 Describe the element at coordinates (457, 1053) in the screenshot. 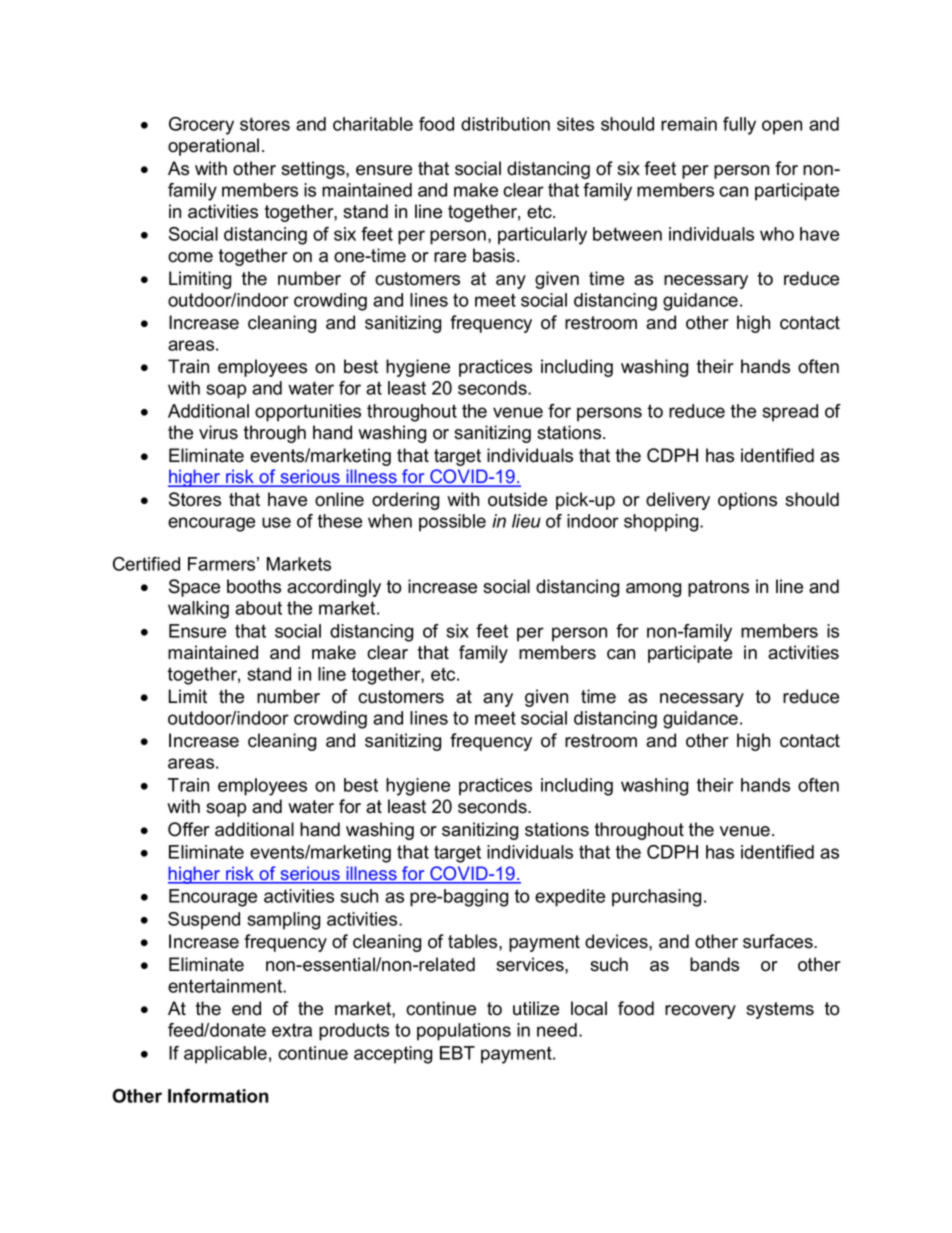

I see `EBT` at that location.
